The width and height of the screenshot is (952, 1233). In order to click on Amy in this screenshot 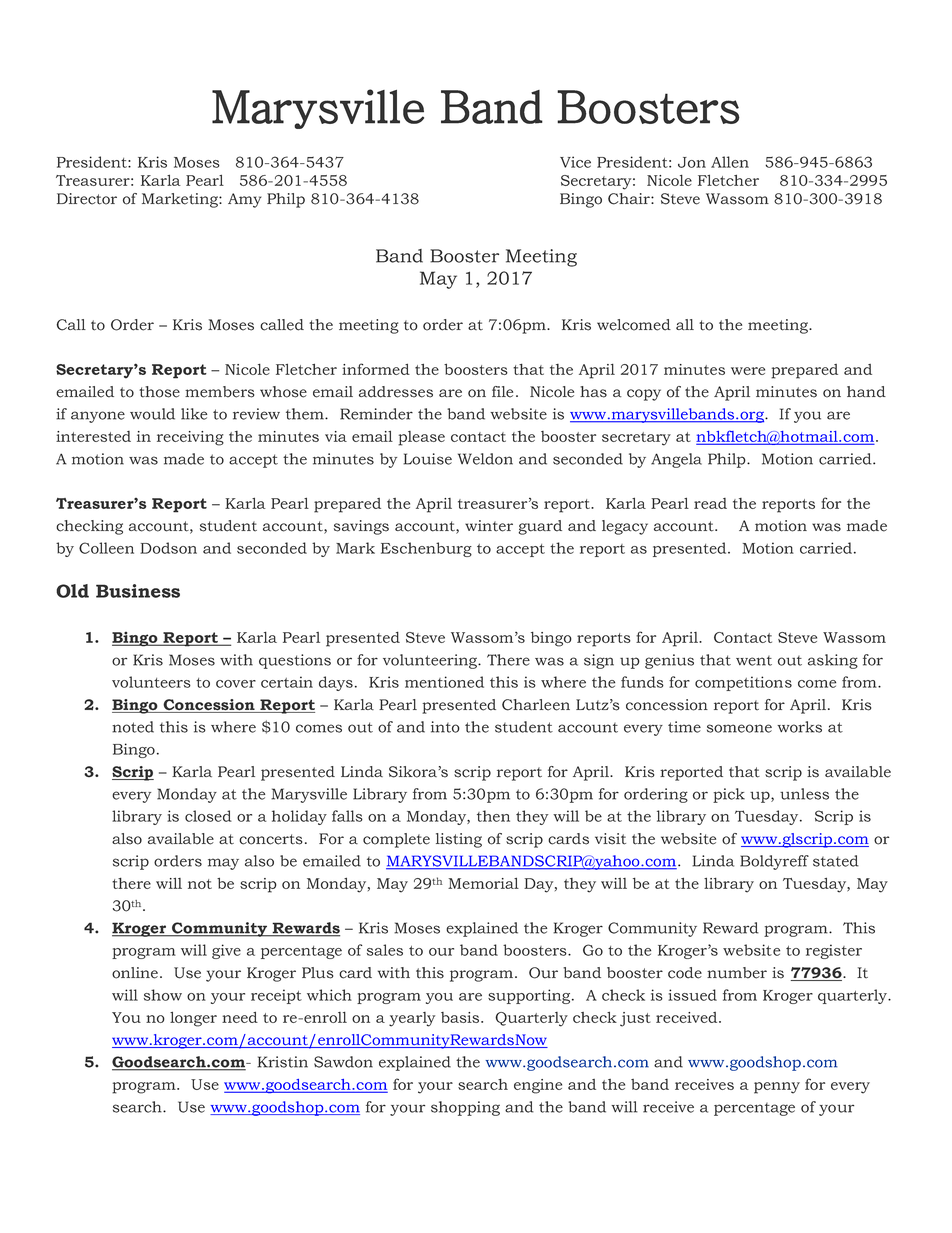, I will do `click(244, 200)`.
